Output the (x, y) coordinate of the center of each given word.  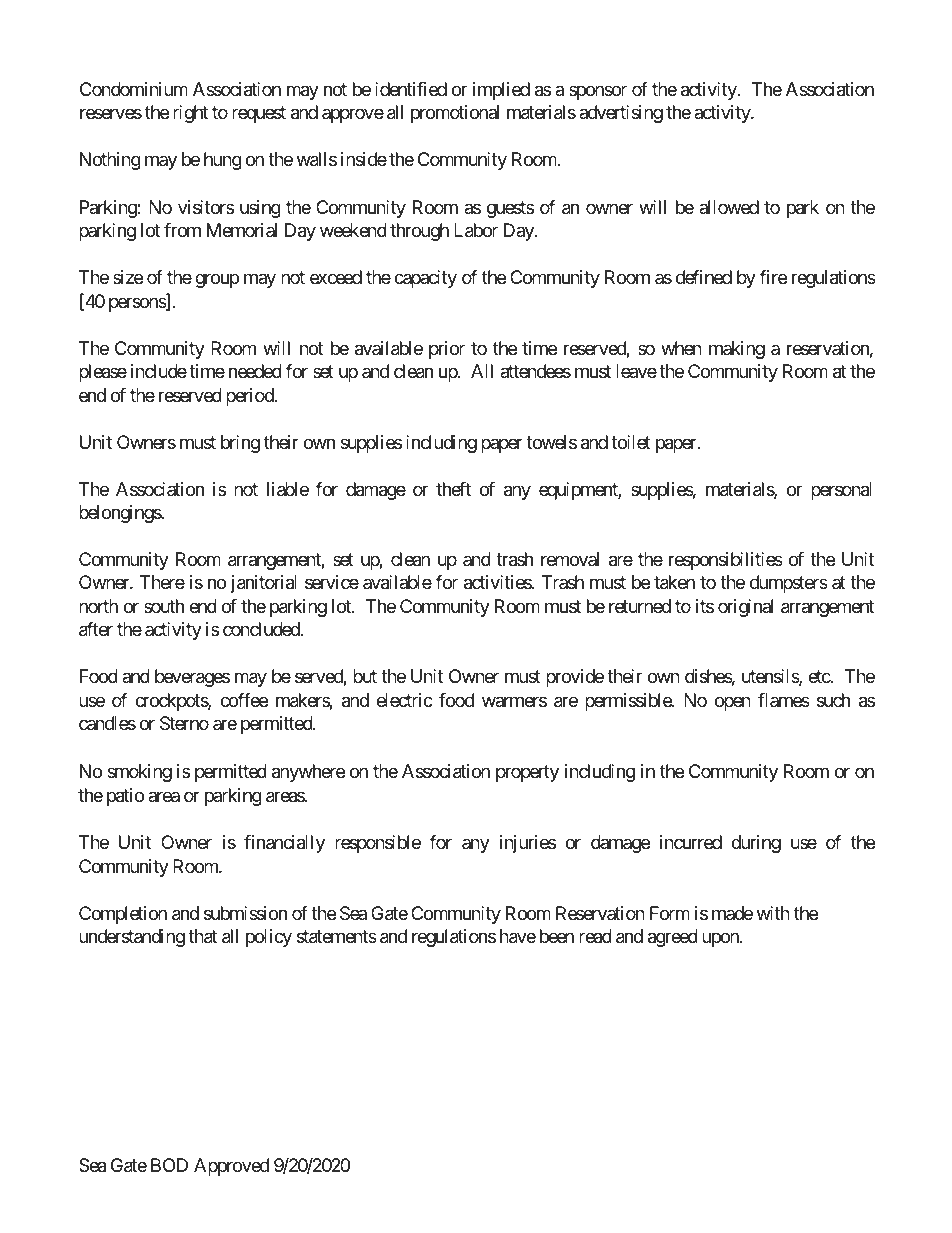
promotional (455, 114)
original (745, 608)
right (190, 114)
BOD (169, 1165)
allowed (729, 207)
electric (405, 700)
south (164, 606)
